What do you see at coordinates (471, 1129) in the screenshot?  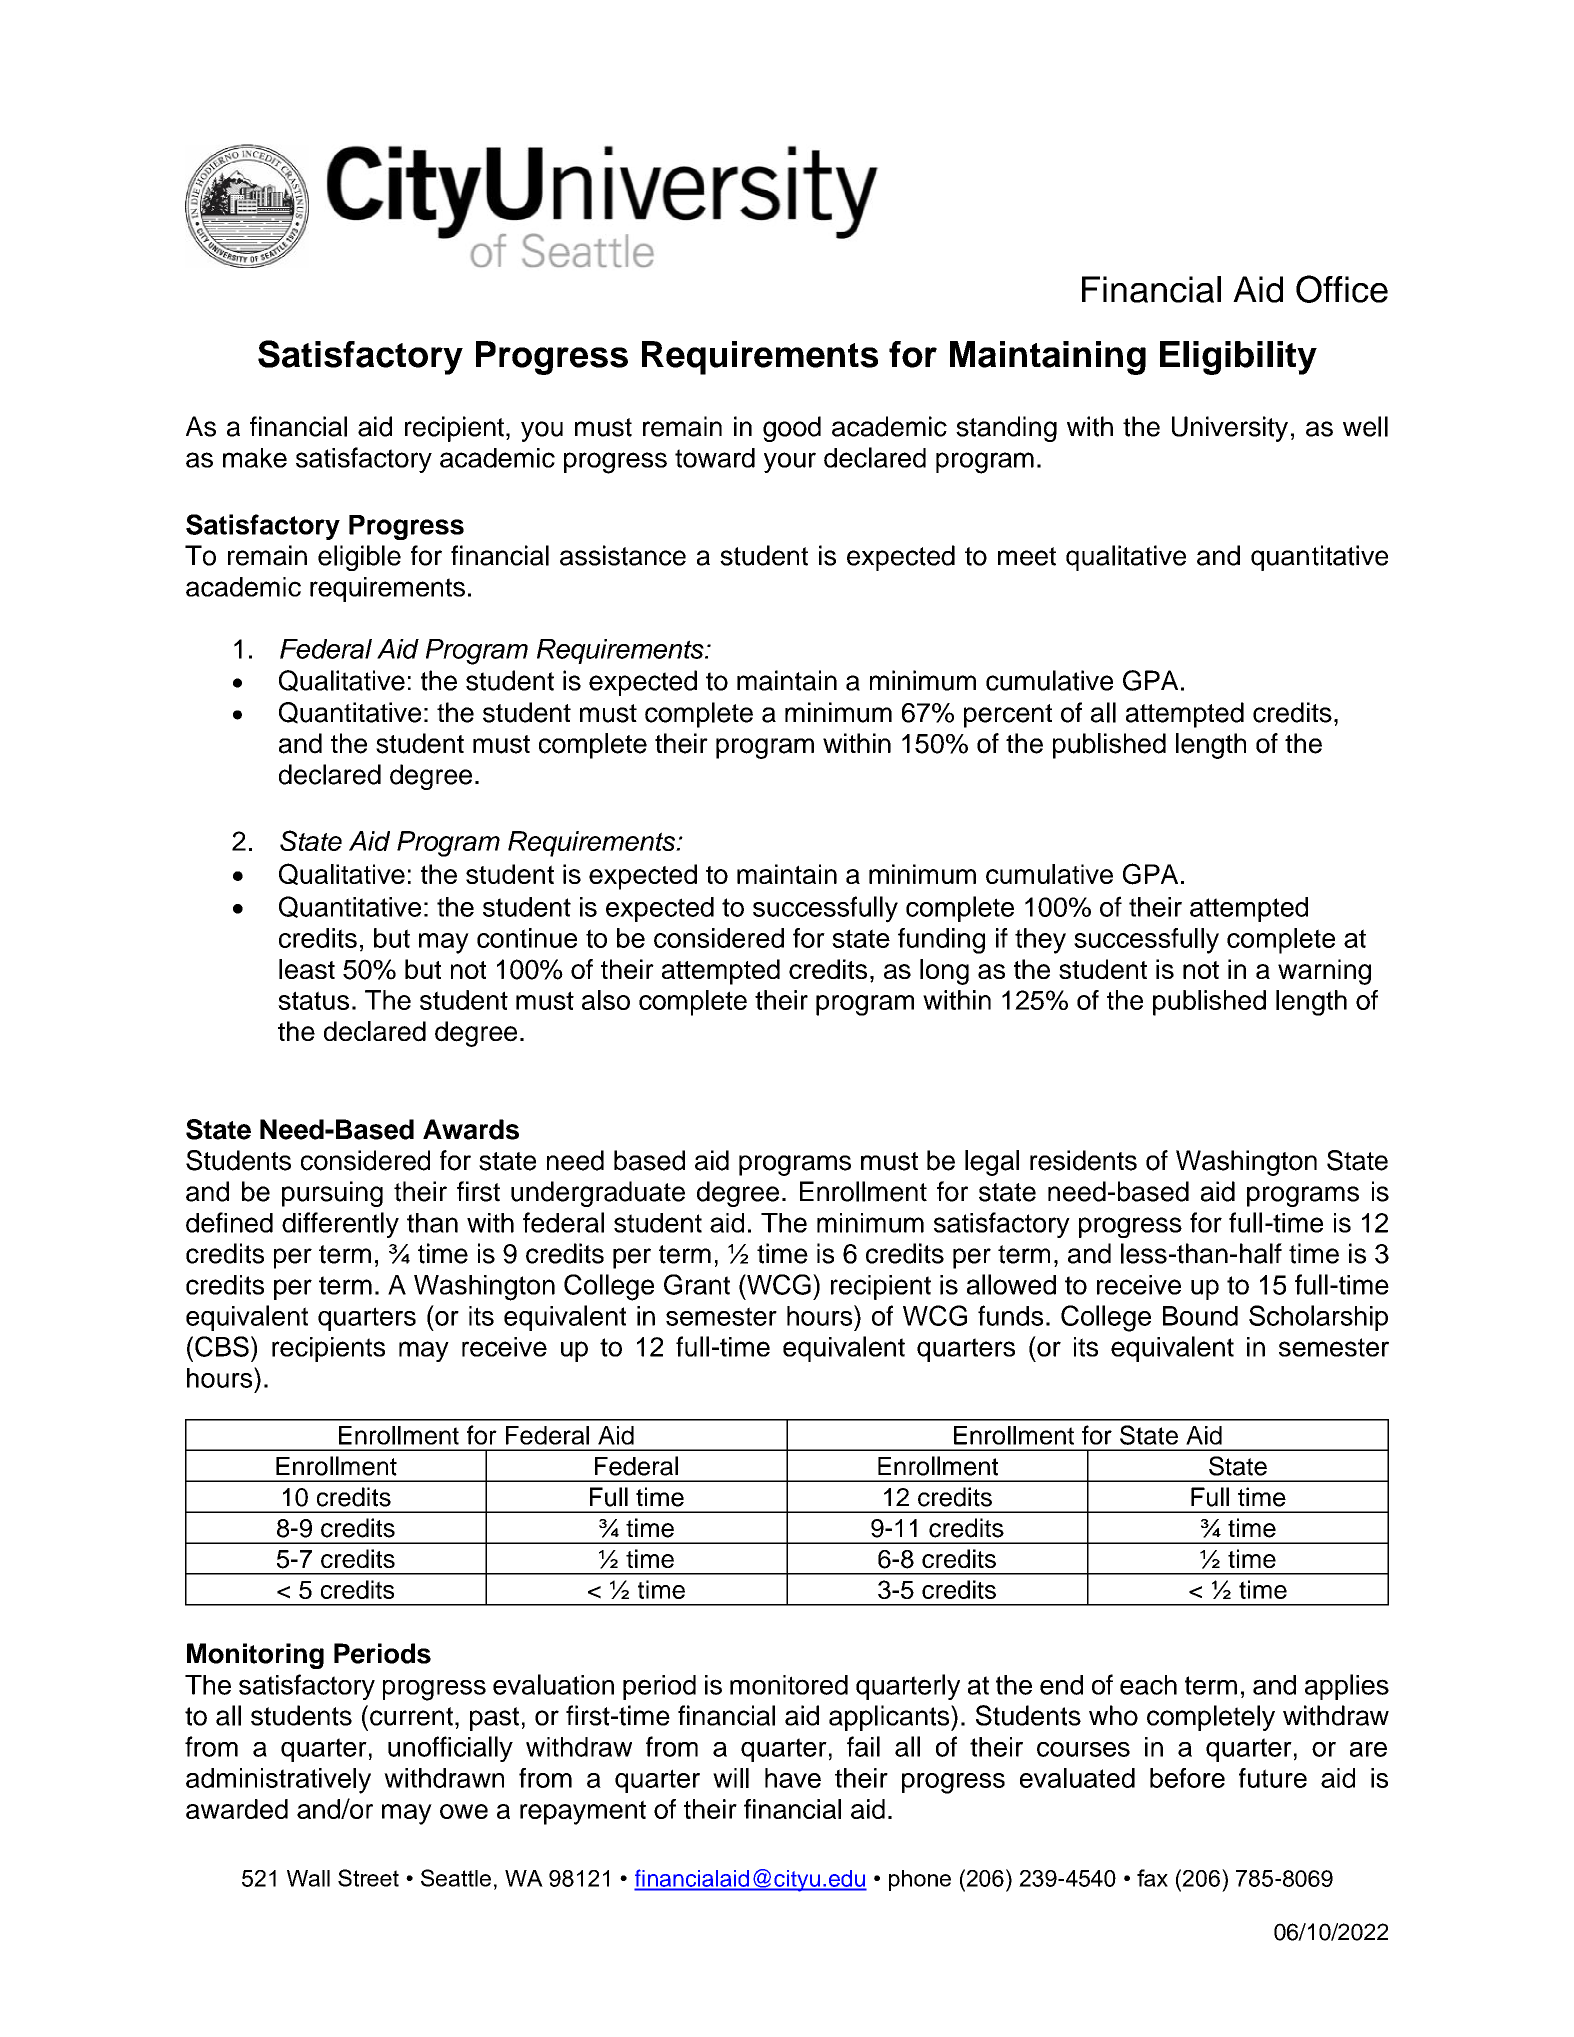 I see `Awards` at bounding box center [471, 1129].
